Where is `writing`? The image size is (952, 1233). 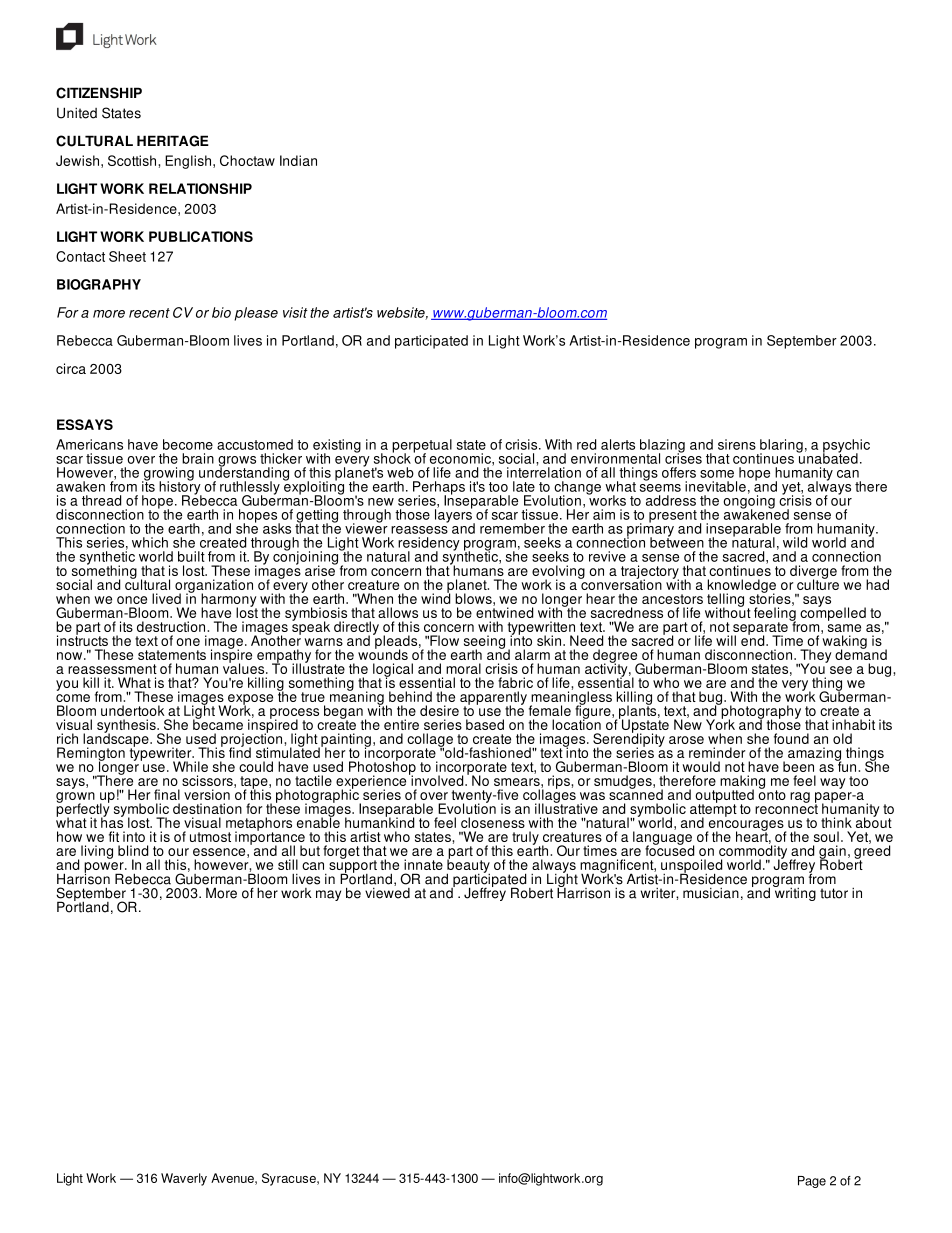
writing is located at coordinates (794, 893).
